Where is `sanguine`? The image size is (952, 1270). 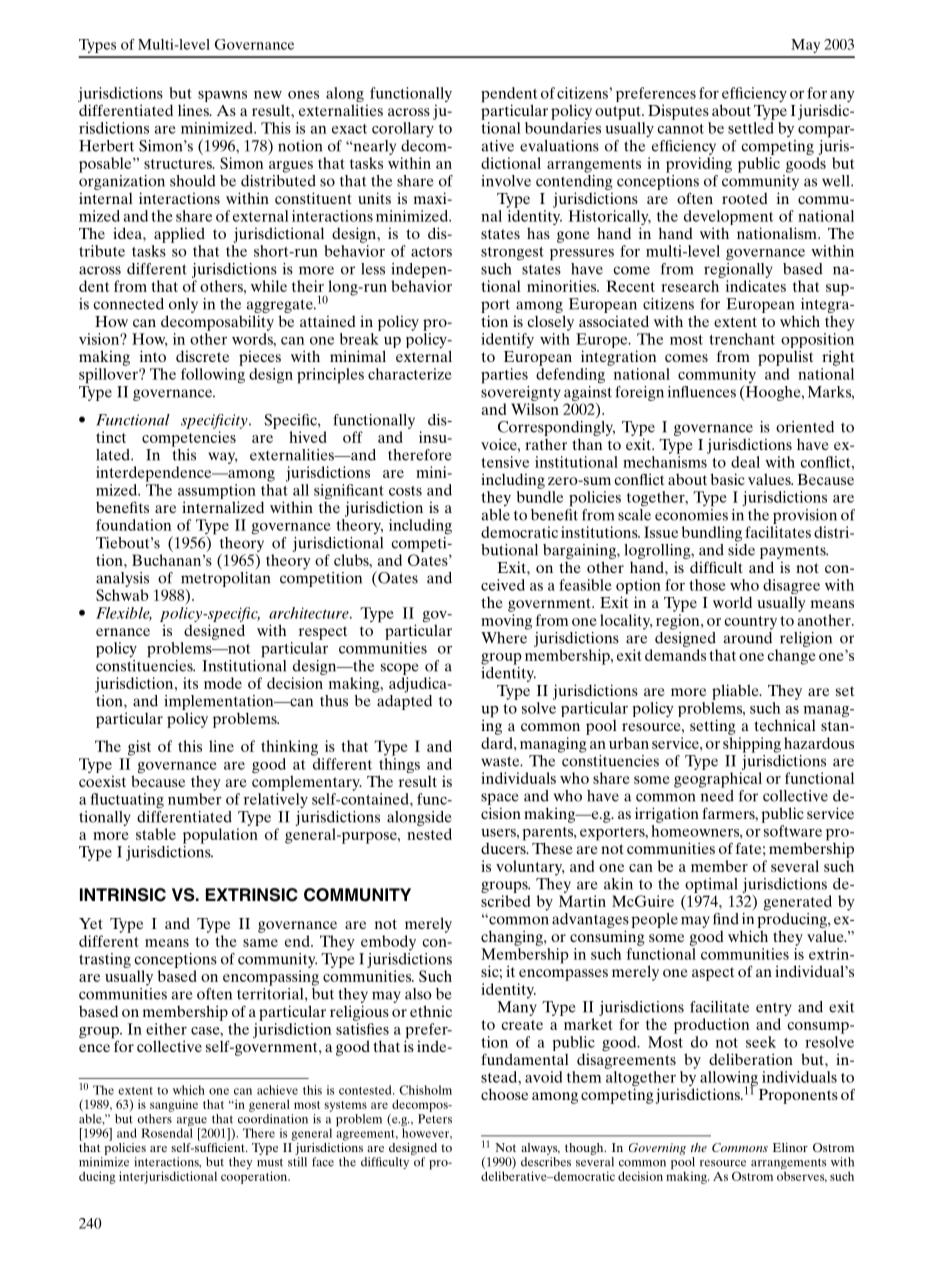 sanguine is located at coordinates (174, 1105).
